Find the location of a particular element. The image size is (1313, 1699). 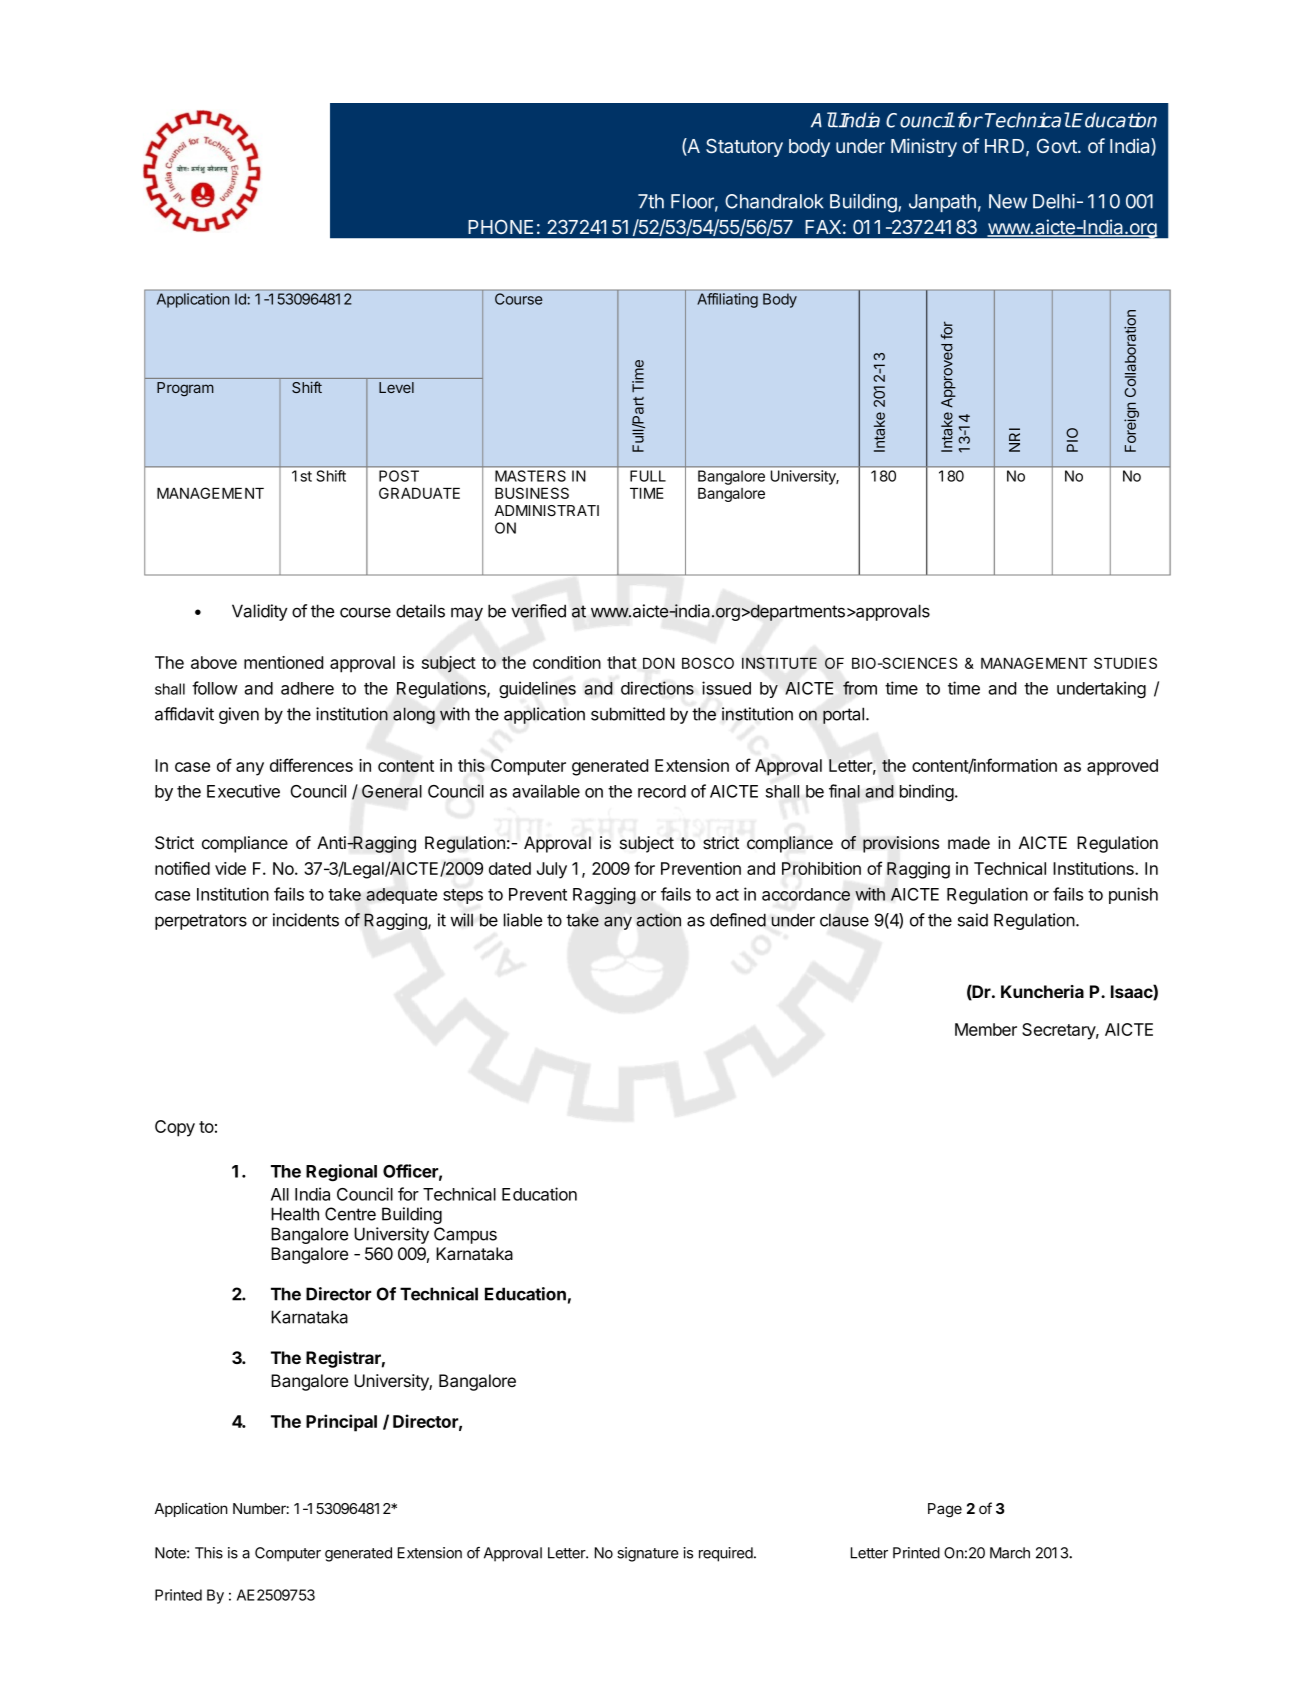

Statutory is located at coordinates (744, 148).
